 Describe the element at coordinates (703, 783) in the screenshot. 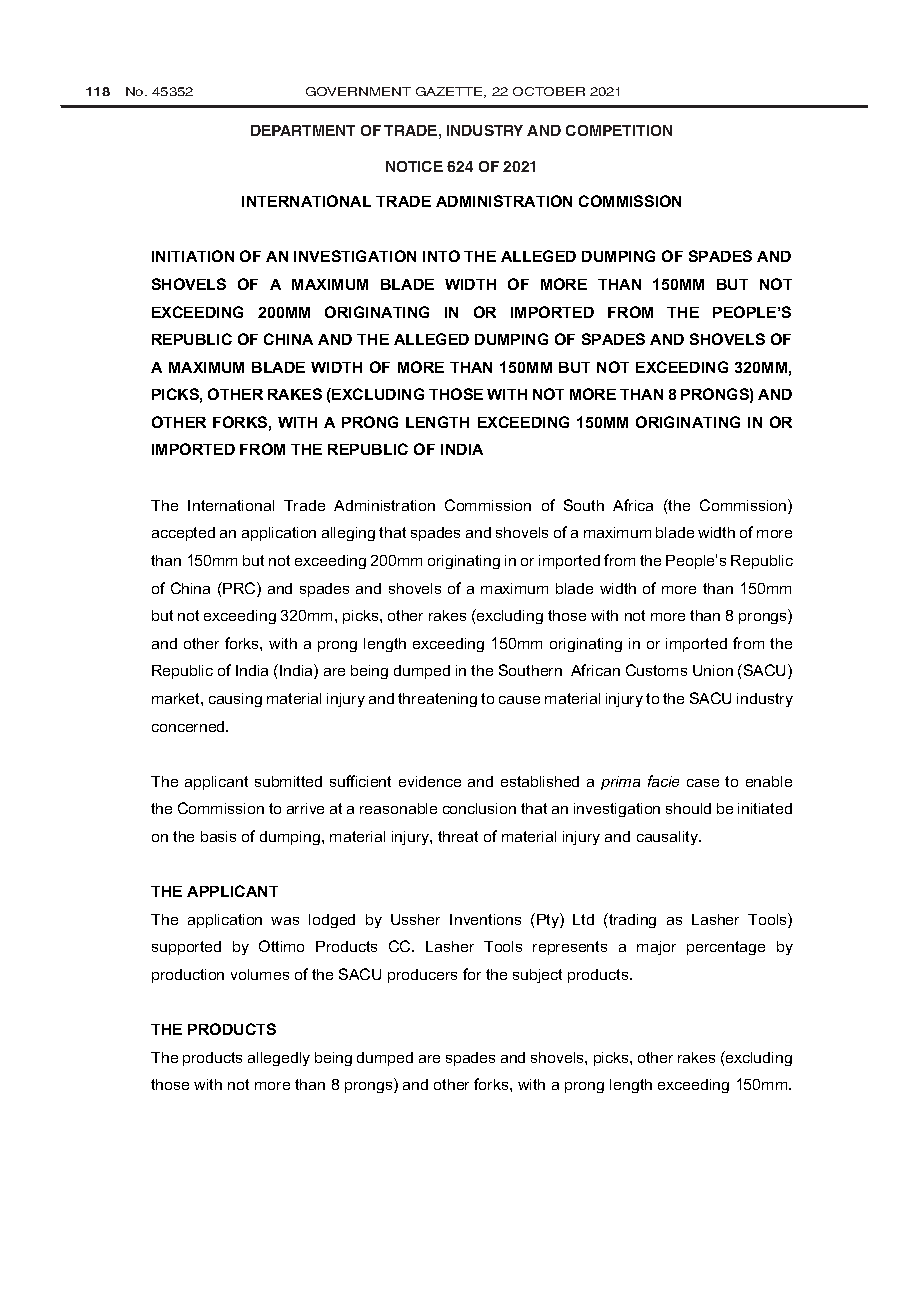

I see `case` at that location.
